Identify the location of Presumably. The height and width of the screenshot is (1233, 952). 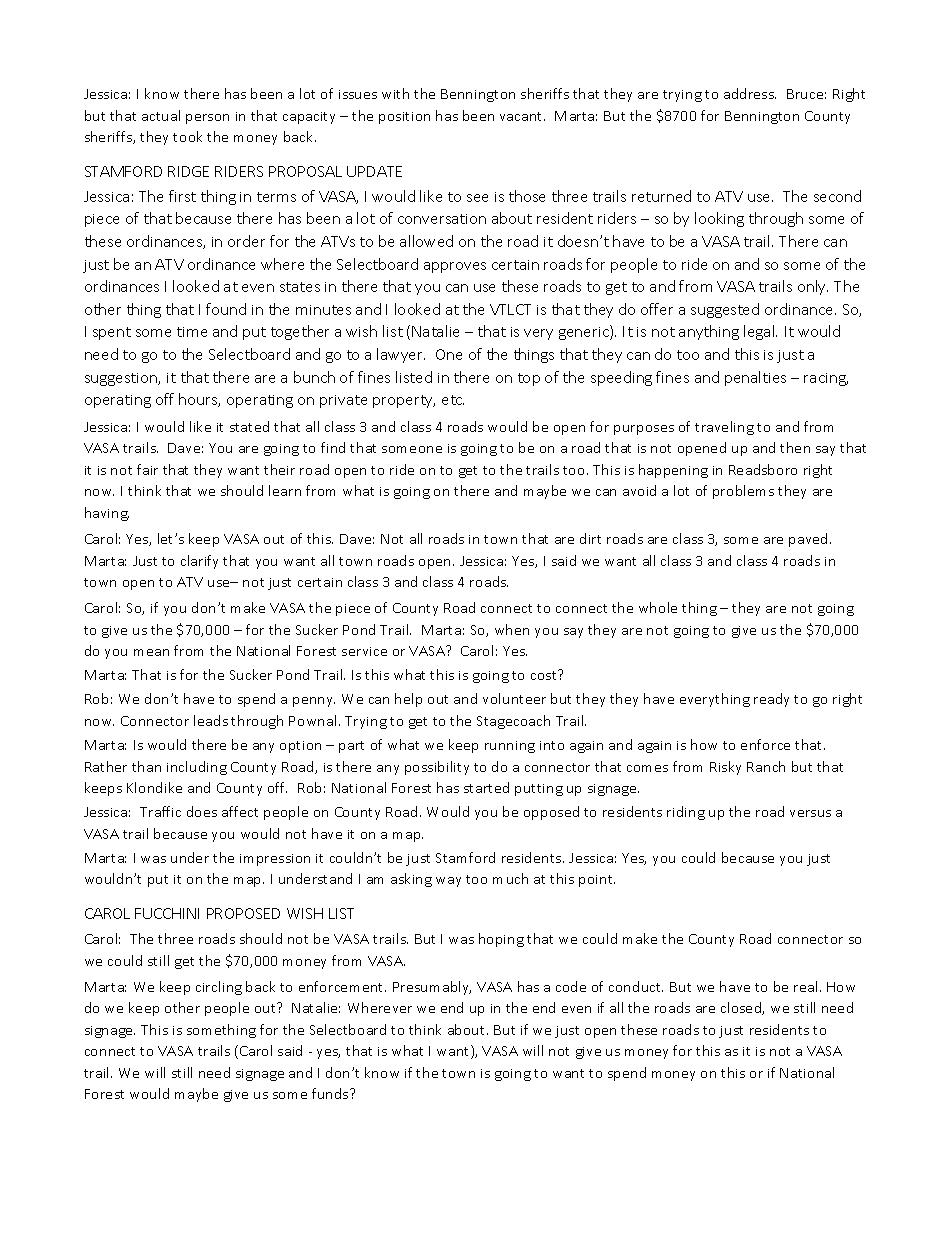
(432, 988).
